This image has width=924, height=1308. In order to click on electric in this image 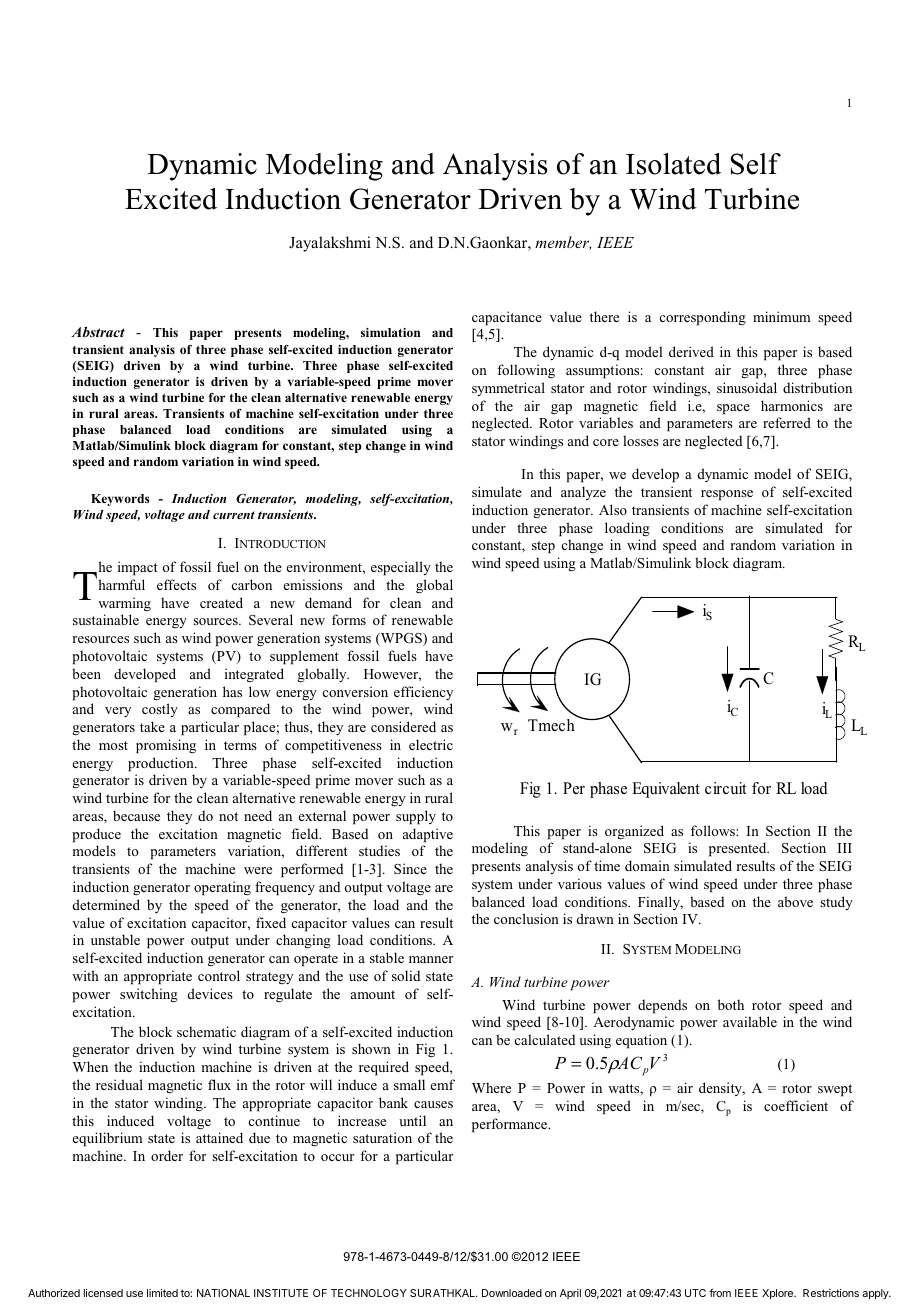, I will do `click(431, 744)`.
